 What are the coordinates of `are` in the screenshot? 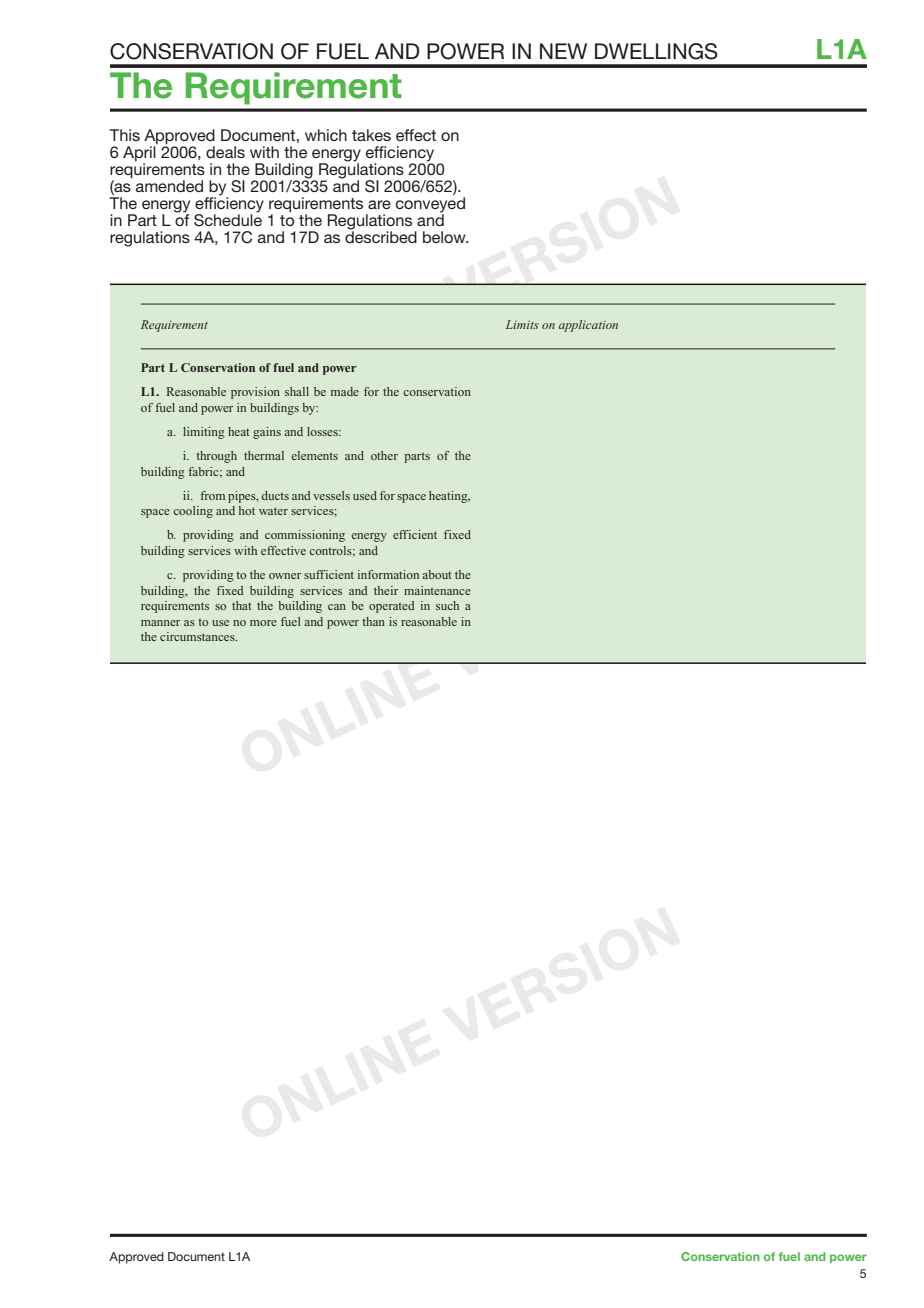 It's located at (379, 204).
